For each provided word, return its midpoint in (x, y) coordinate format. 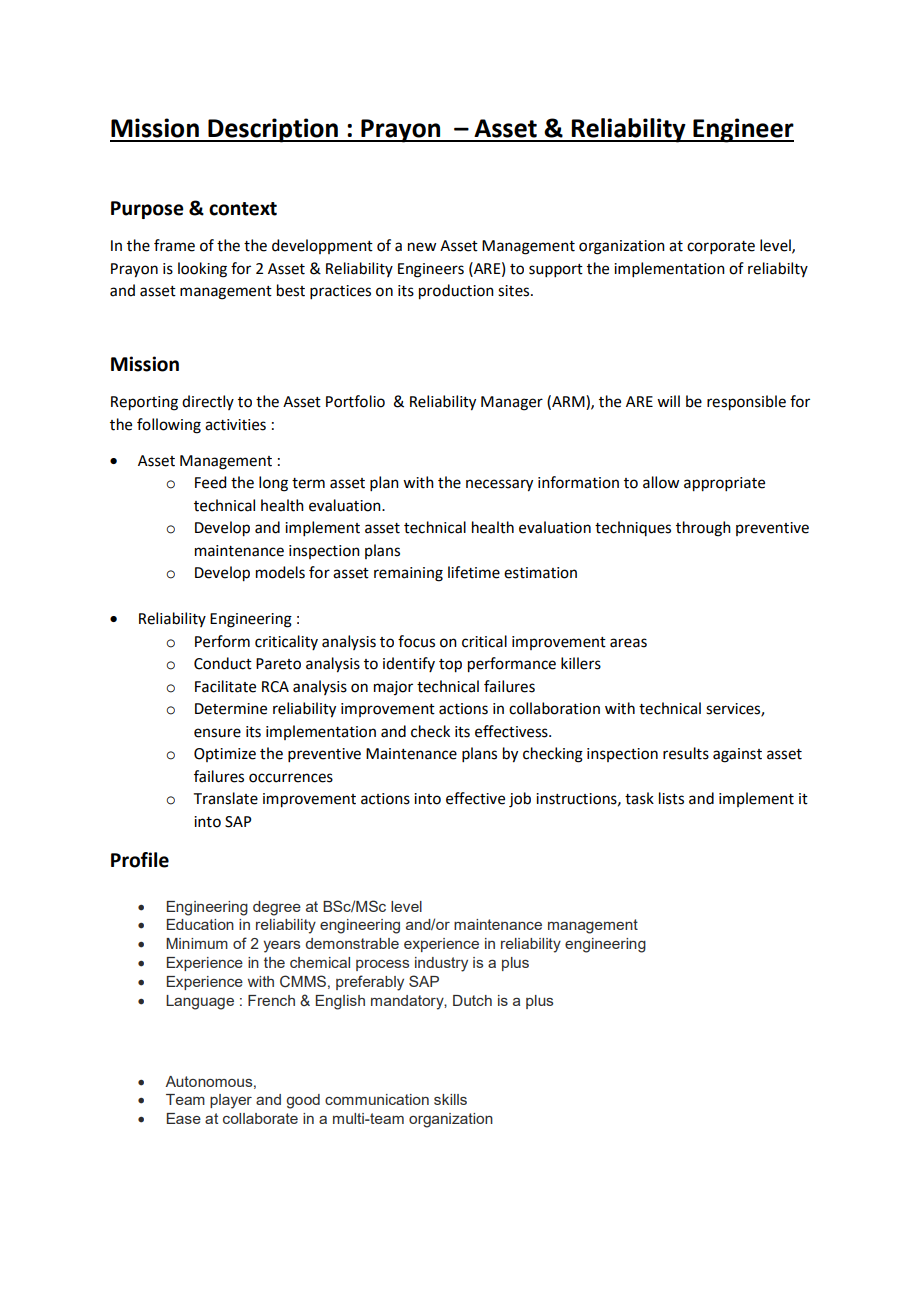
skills (450, 1099)
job (520, 800)
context (243, 209)
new (422, 247)
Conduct (223, 663)
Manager (512, 403)
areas (628, 643)
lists (671, 798)
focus (416, 641)
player (231, 1101)
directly (208, 402)
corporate (721, 247)
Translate (226, 798)
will (668, 401)
